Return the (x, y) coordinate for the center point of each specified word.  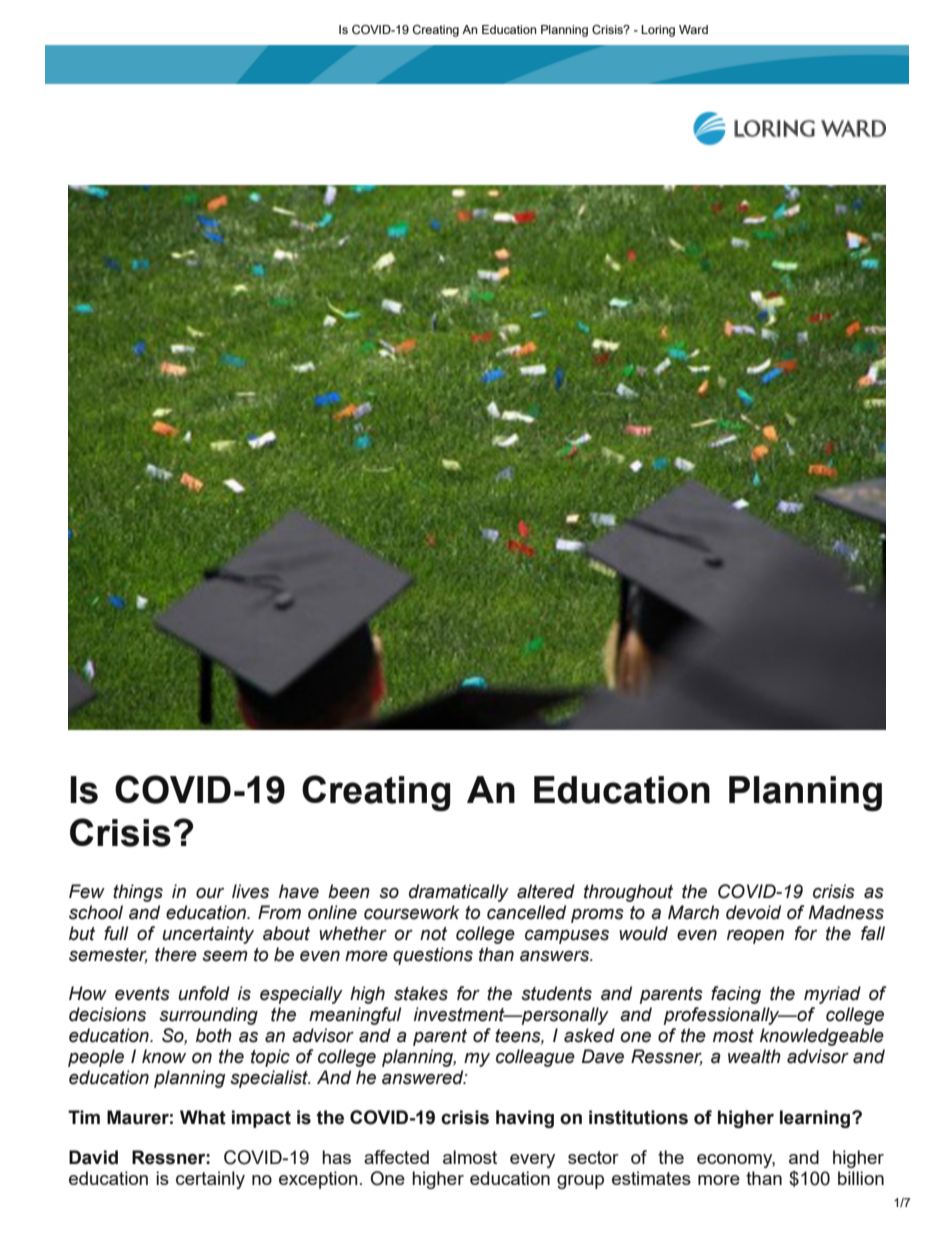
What (203, 1117)
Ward (693, 29)
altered (546, 891)
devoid (753, 912)
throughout (628, 893)
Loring (658, 31)
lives (250, 891)
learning (816, 1119)
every (532, 1161)
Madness (846, 912)
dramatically (459, 893)
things (138, 893)
